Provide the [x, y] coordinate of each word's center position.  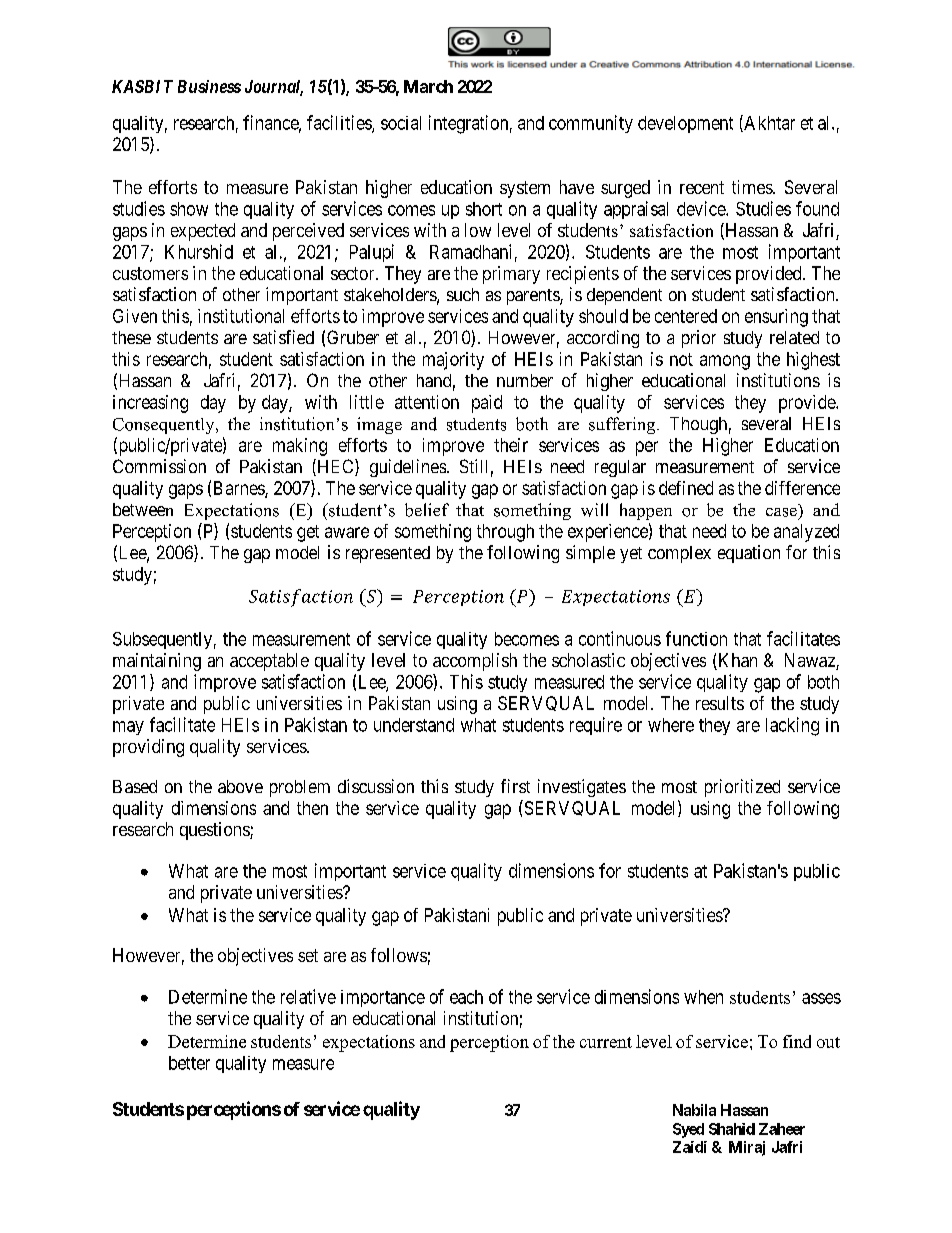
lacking [792, 726]
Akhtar [768, 123]
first [515, 786]
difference [802, 488]
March [428, 86]
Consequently [165, 426]
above [240, 786]
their [511, 445]
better [189, 1063]
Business [209, 86]
